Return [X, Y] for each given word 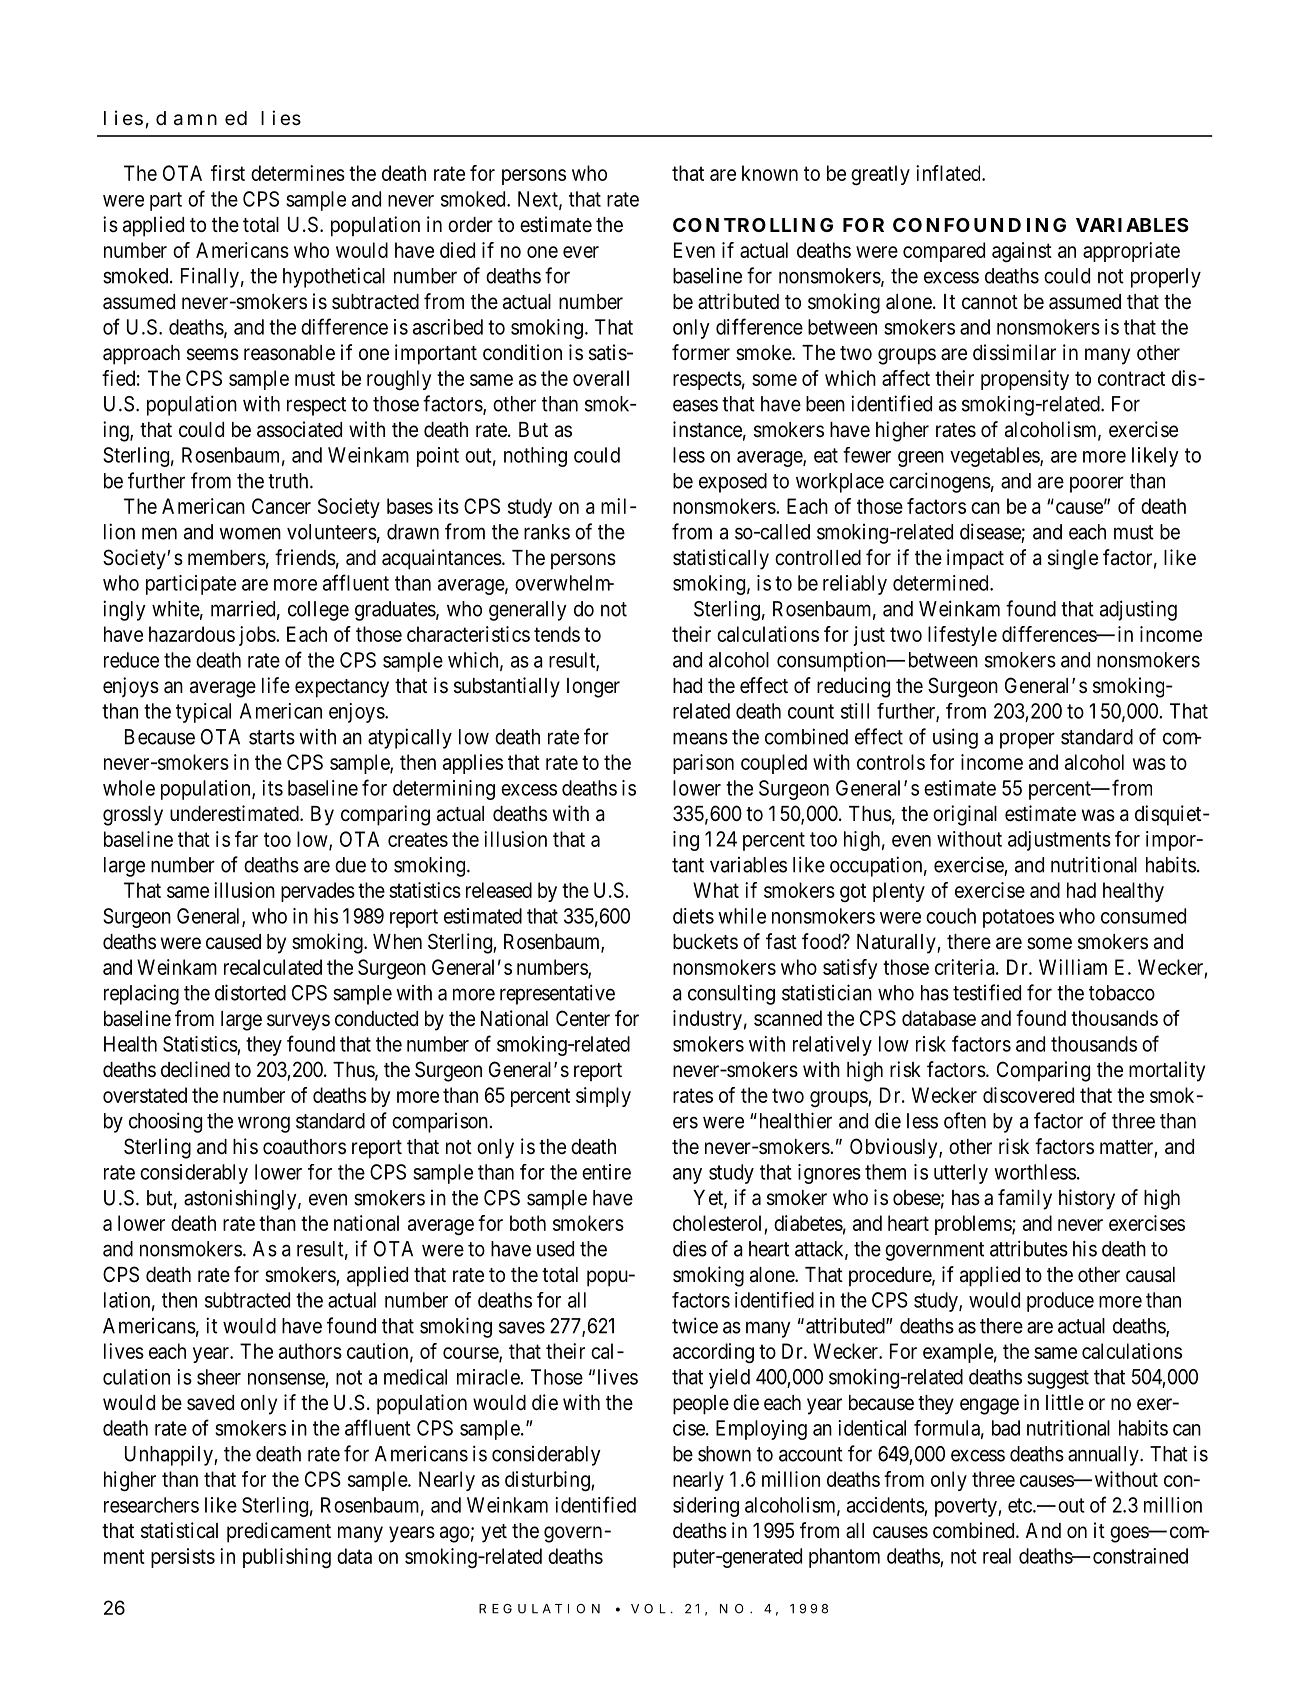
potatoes [1018, 918]
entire [606, 1172]
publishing [287, 1558]
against [1022, 252]
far [246, 839]
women [250, 533]
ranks [547, 532]
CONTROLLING [753, 225]
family [1025, 1199]
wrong [264, 1124]
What [716, 890]
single [1073, 559]
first [228, 173]
